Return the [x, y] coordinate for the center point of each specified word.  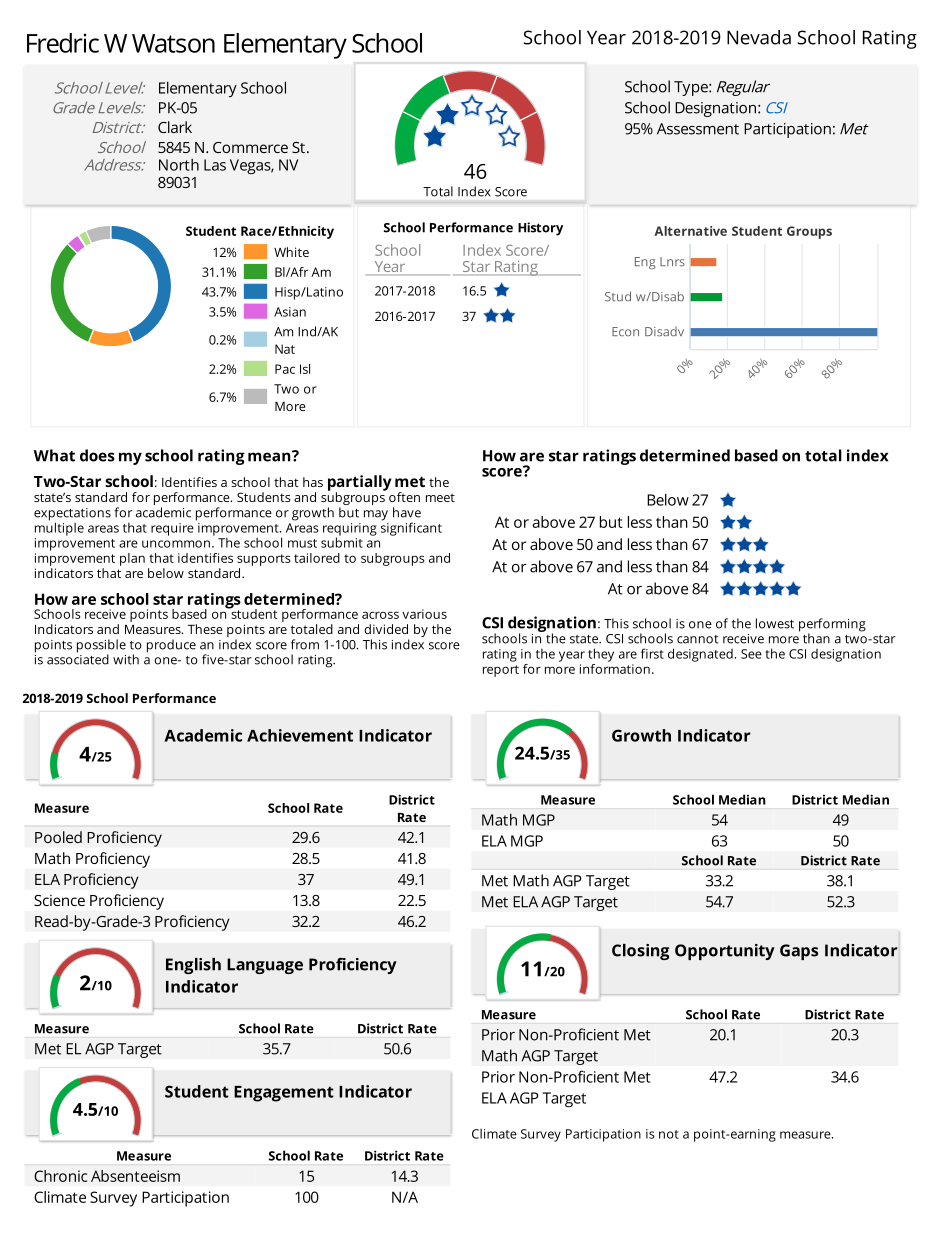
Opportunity [725, 952]
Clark [175, 127]
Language [265, 966]
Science [59, 900]
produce [171, 646]
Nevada [759, 37]
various [424, 614]
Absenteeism [135, 1176]
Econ [625, 332]
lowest [775, 623]
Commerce [250, 147]
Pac [285, 369]
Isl [305, 369]
